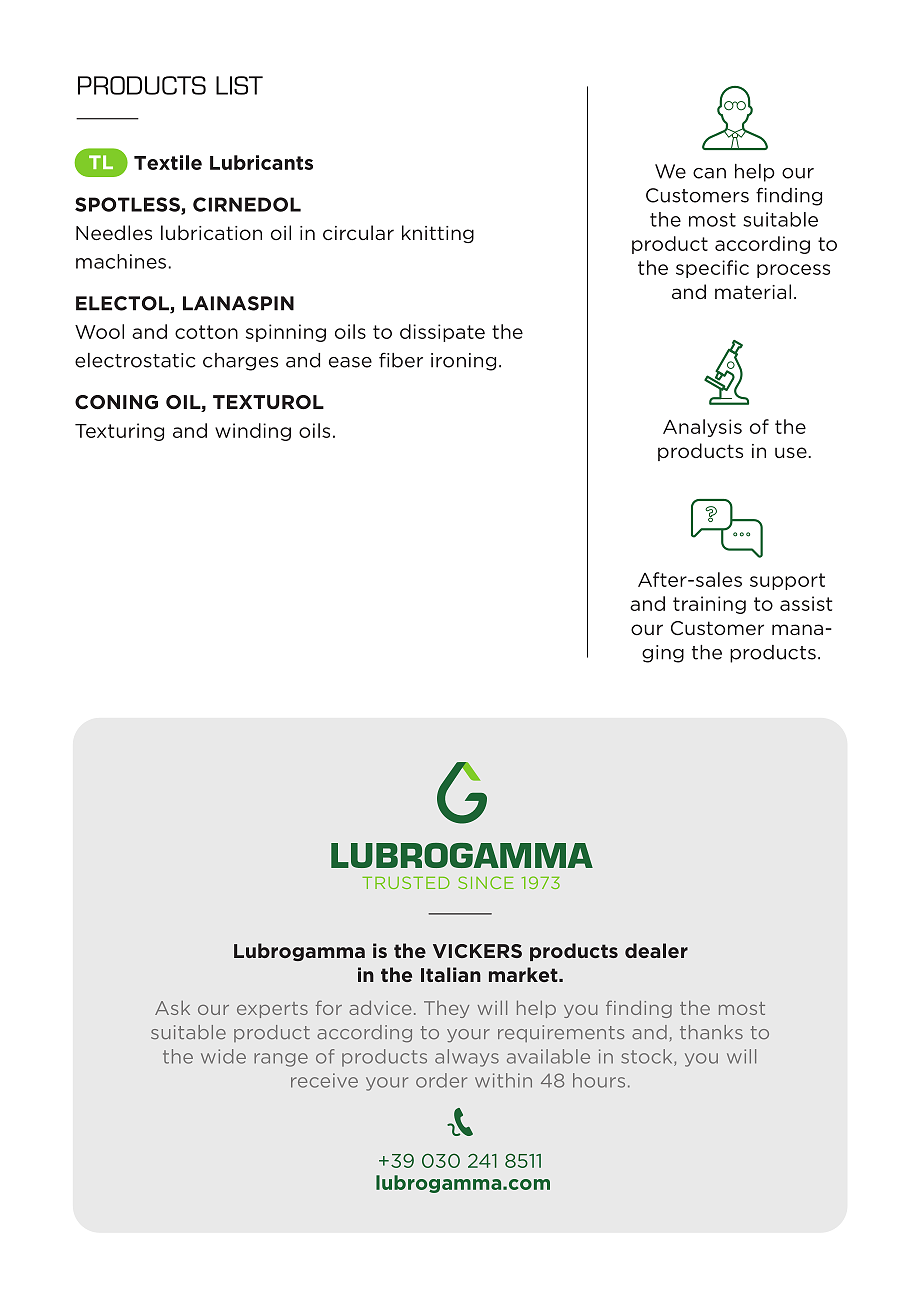  What do you see at coordinates (119, 432) in the document?
I see `Texturing` at bounding box center [119, 432].
